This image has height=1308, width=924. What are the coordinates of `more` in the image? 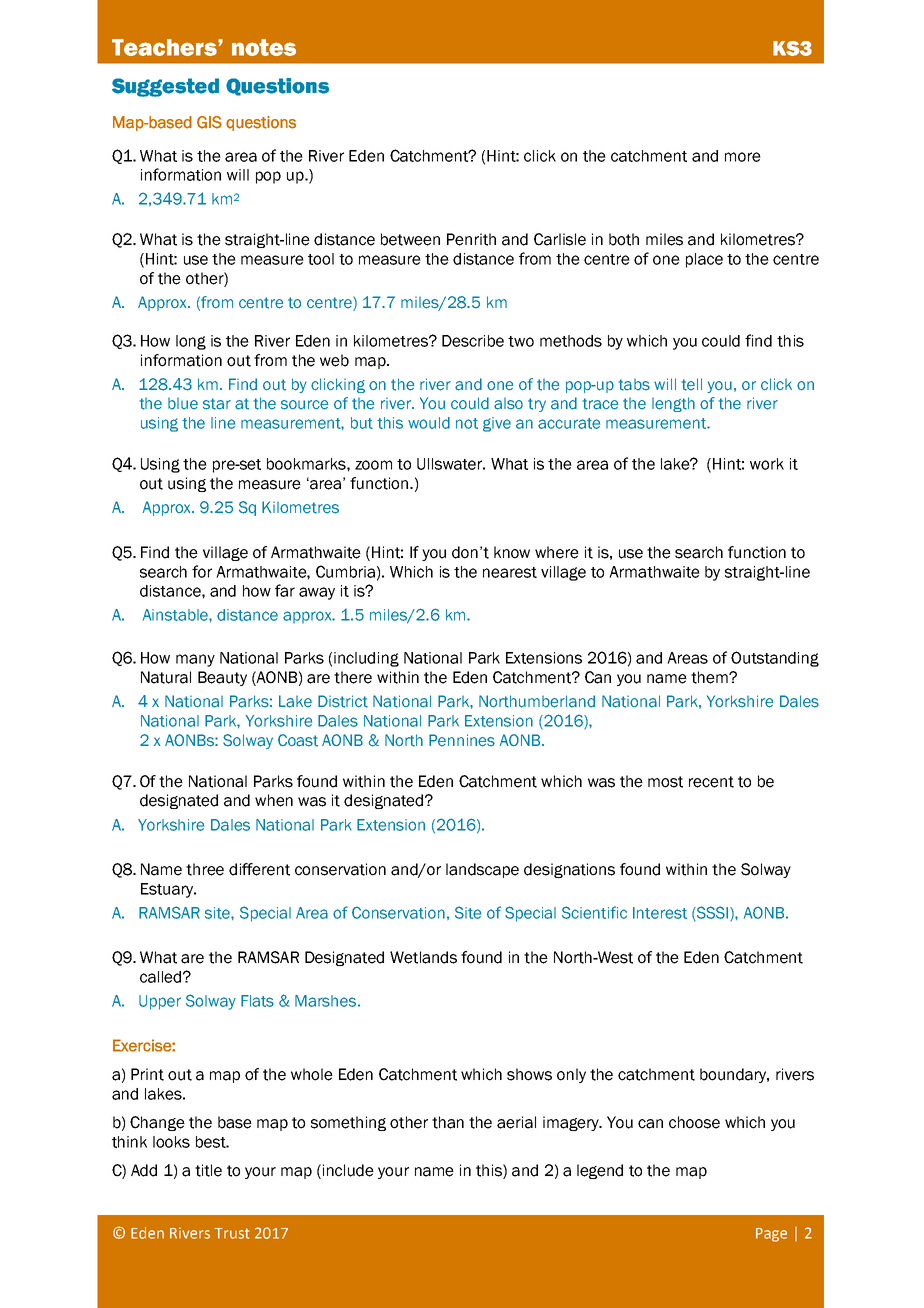 It's located at (743, 157).
